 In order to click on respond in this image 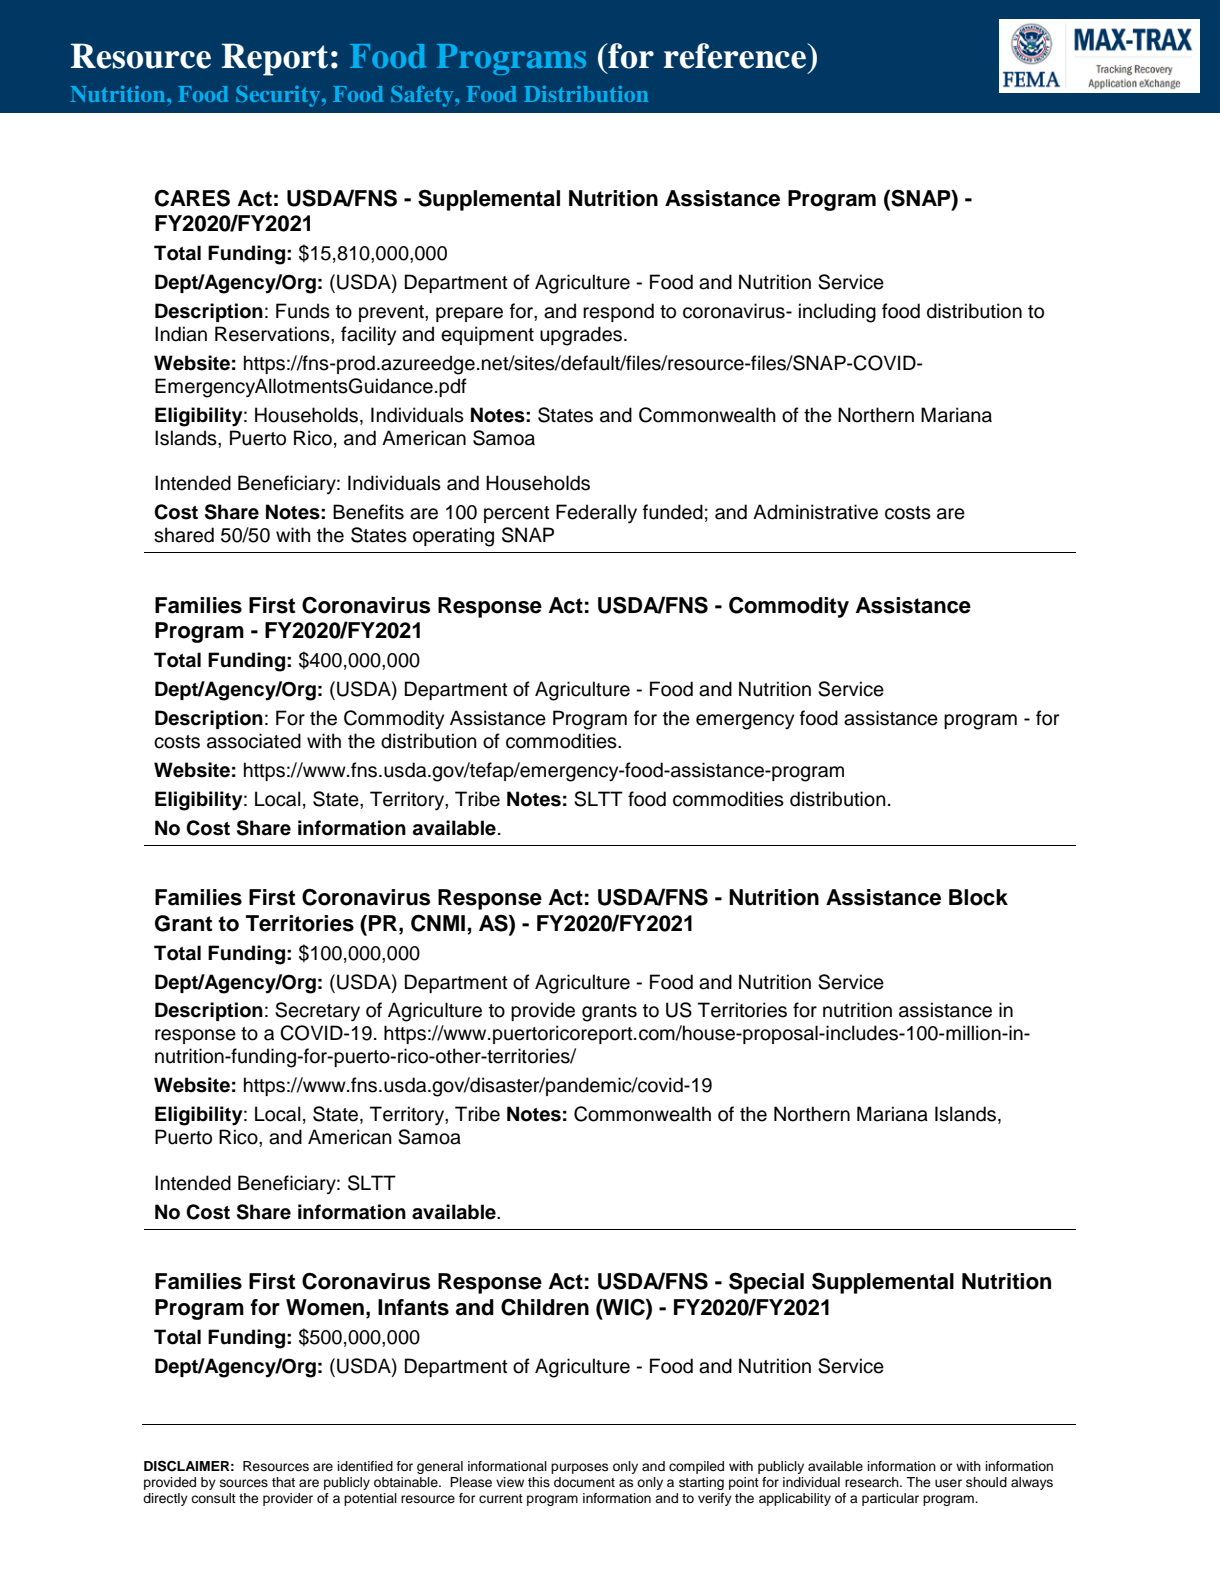, I will do `click(618, 312)`.
